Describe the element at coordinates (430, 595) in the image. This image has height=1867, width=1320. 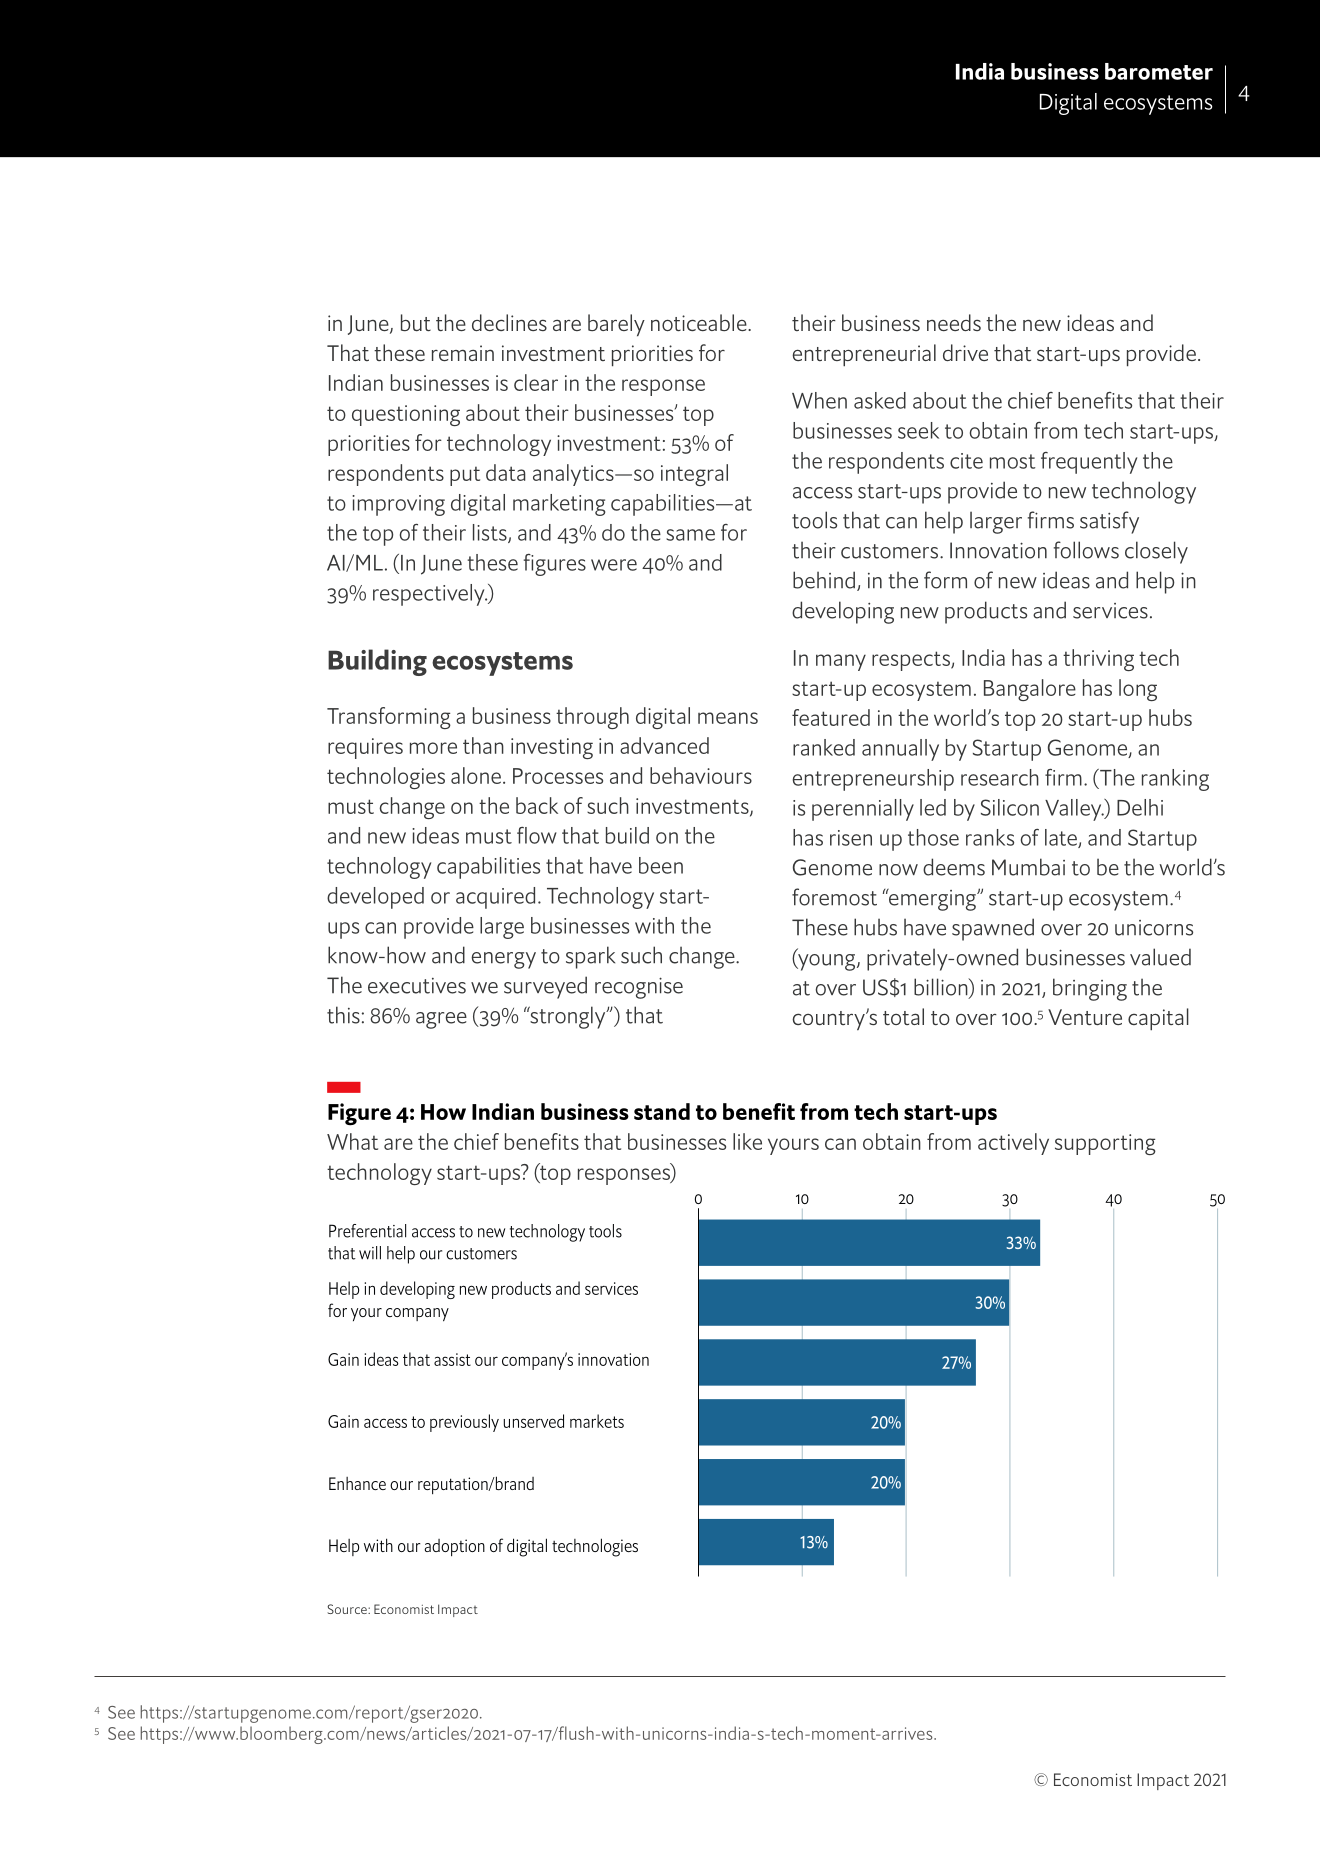
I see `respectively` at that location.
